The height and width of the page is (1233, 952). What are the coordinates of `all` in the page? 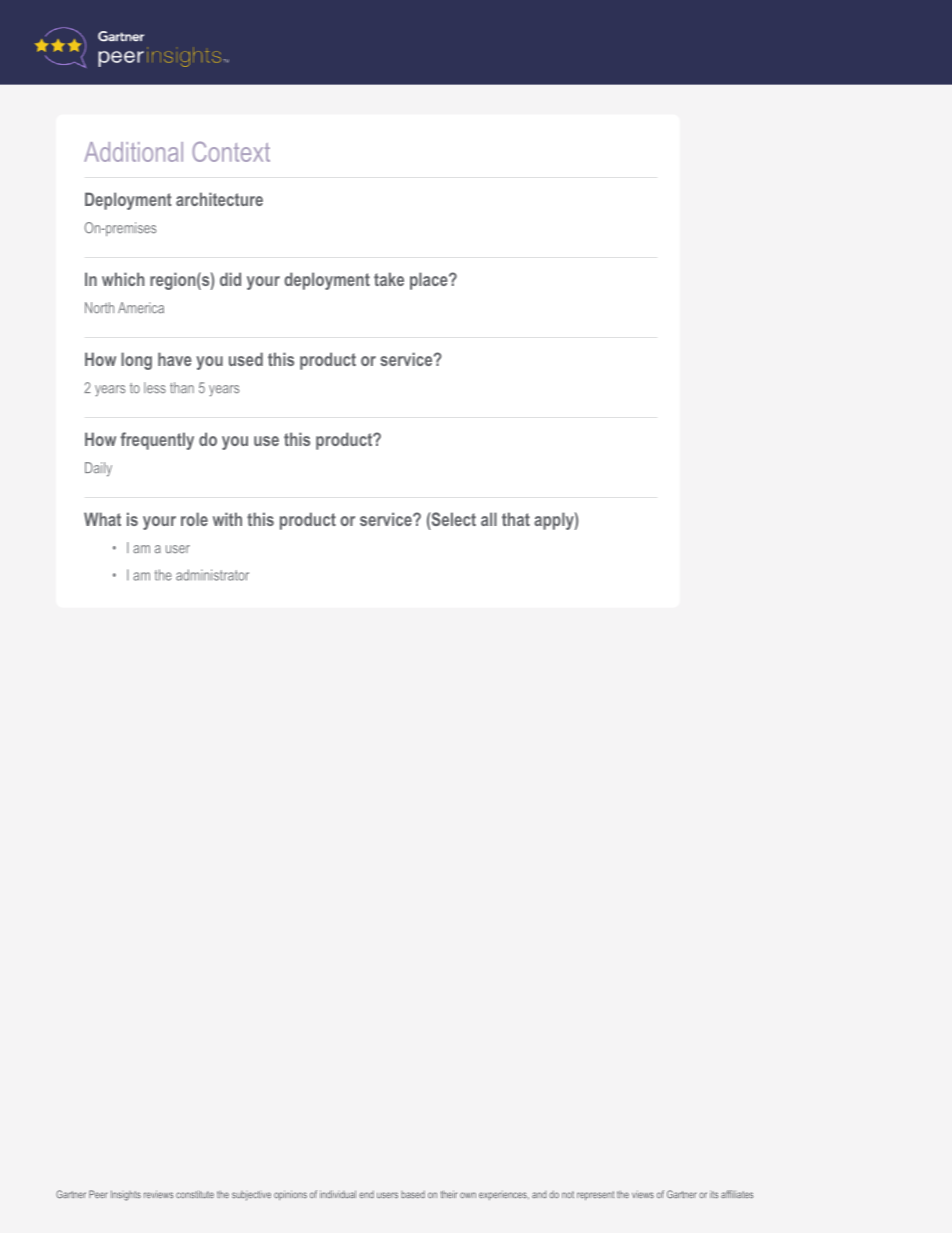 It's located at (489, 519).
